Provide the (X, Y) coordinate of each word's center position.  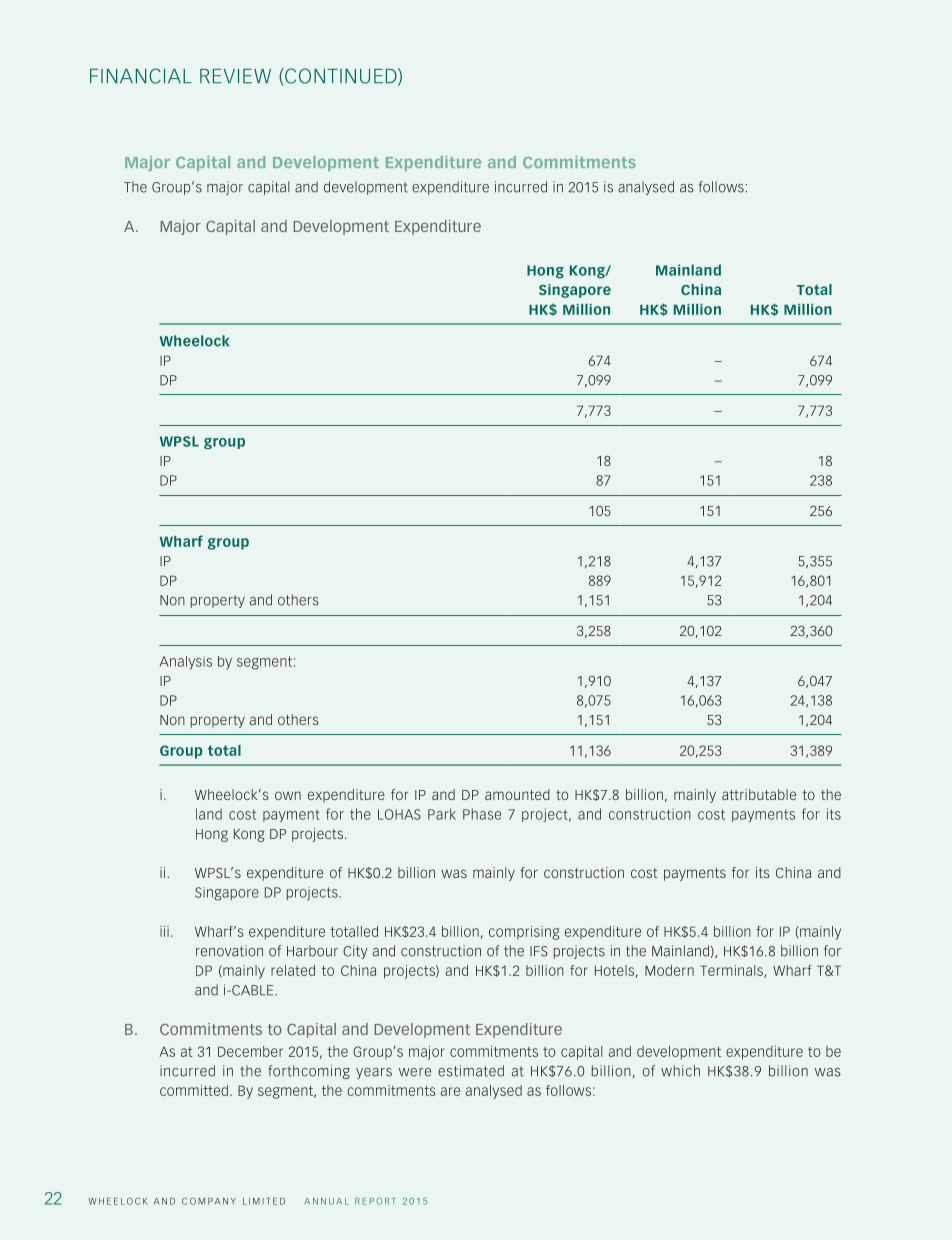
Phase (482, 814)
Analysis (186, 663)
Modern (669, 970)
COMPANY (209, 1201)
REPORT (375, 1201)
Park (442, 814)
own (288, 795)
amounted (517, 794)
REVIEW (235, 76)
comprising (524, 933)
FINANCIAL (140, 76)
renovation (229, 951)
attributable (759, 794)
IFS (539, 951)
